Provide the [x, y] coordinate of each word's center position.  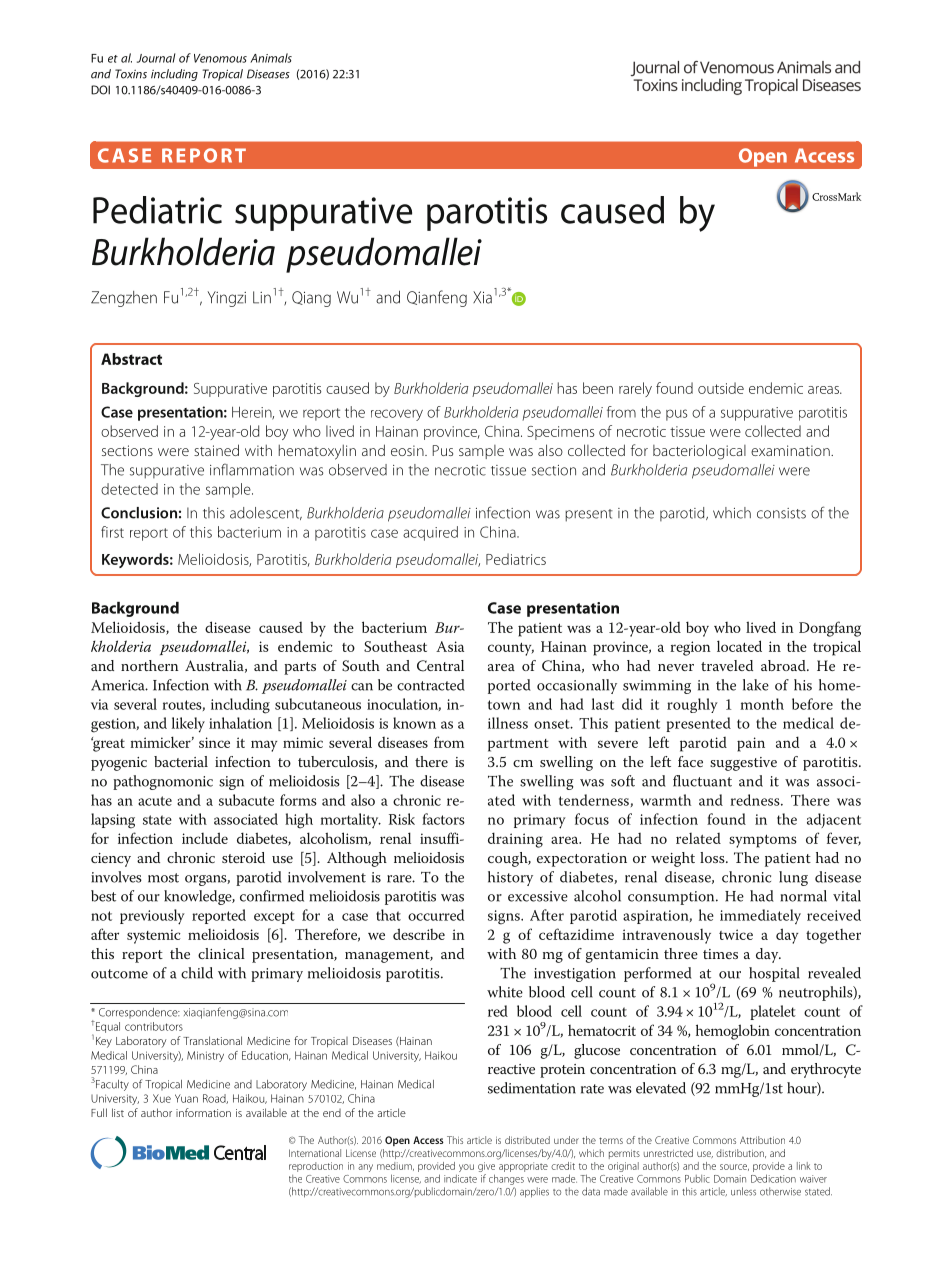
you [466, 1168]
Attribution [762, 1140]
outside [721, 388]
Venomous [220, 58]
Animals [271, 58]
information [203, 1112]
